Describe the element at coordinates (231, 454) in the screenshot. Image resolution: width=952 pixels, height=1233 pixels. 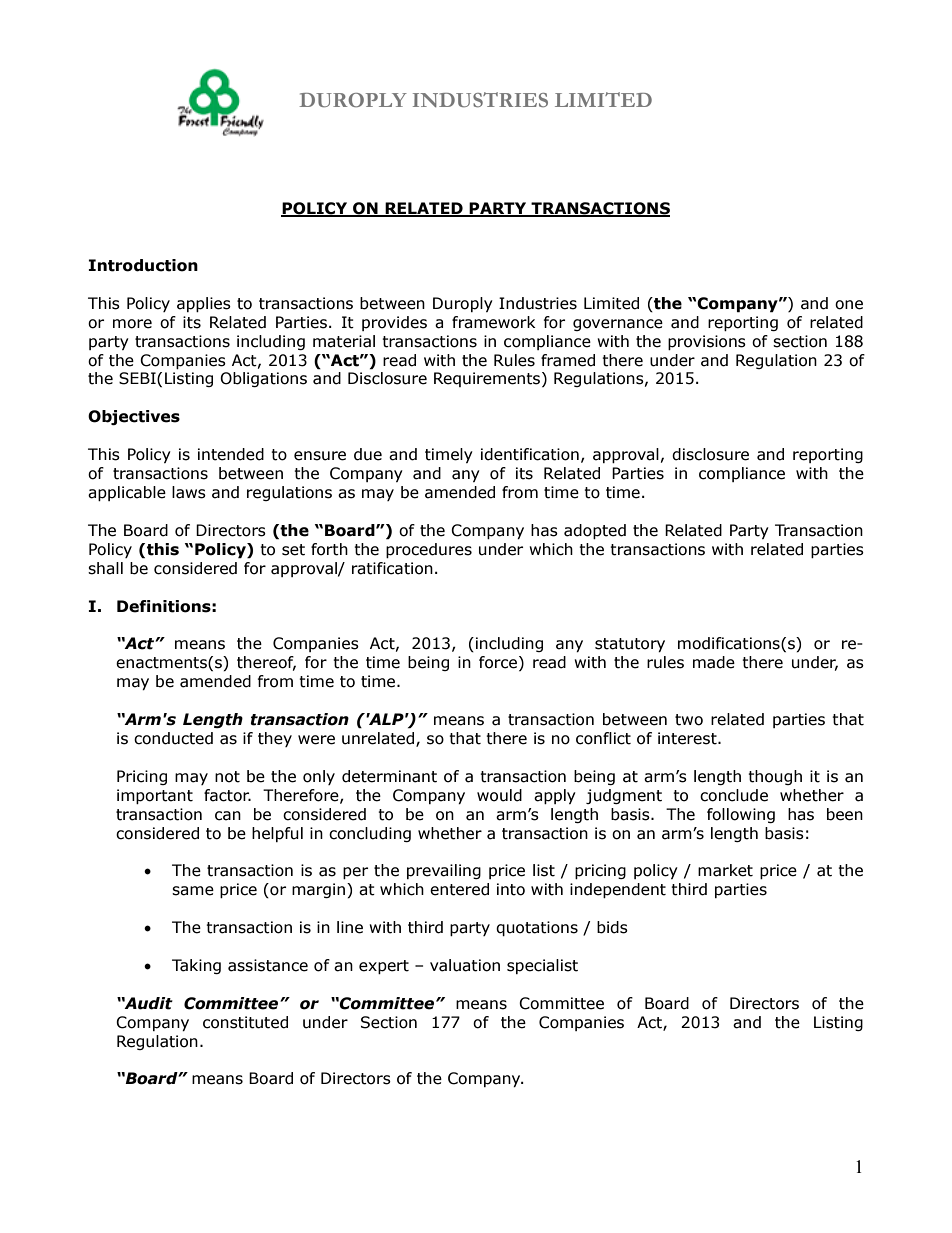
I see `intended` at that location.
